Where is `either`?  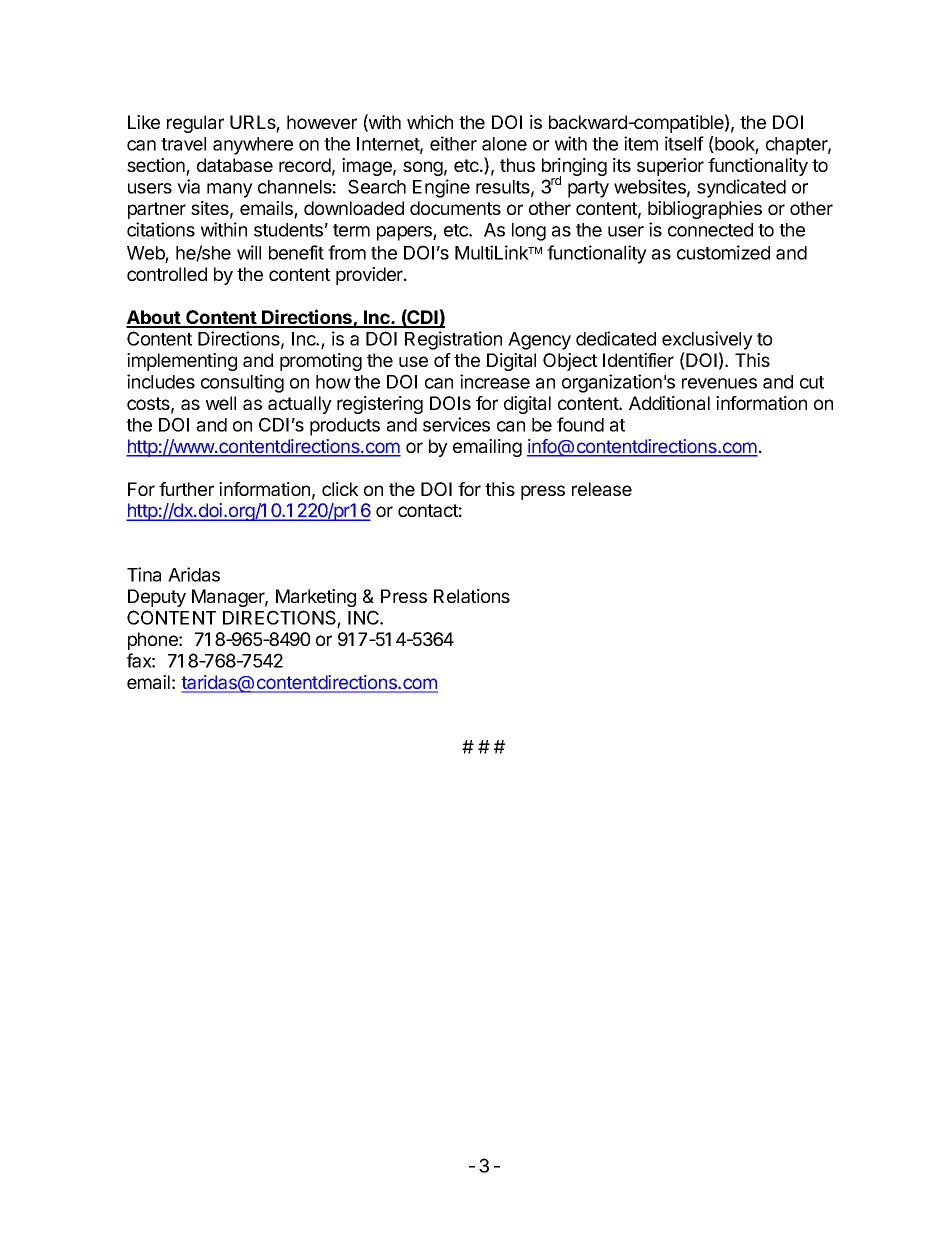
either is located at coordinates (453, 143).
